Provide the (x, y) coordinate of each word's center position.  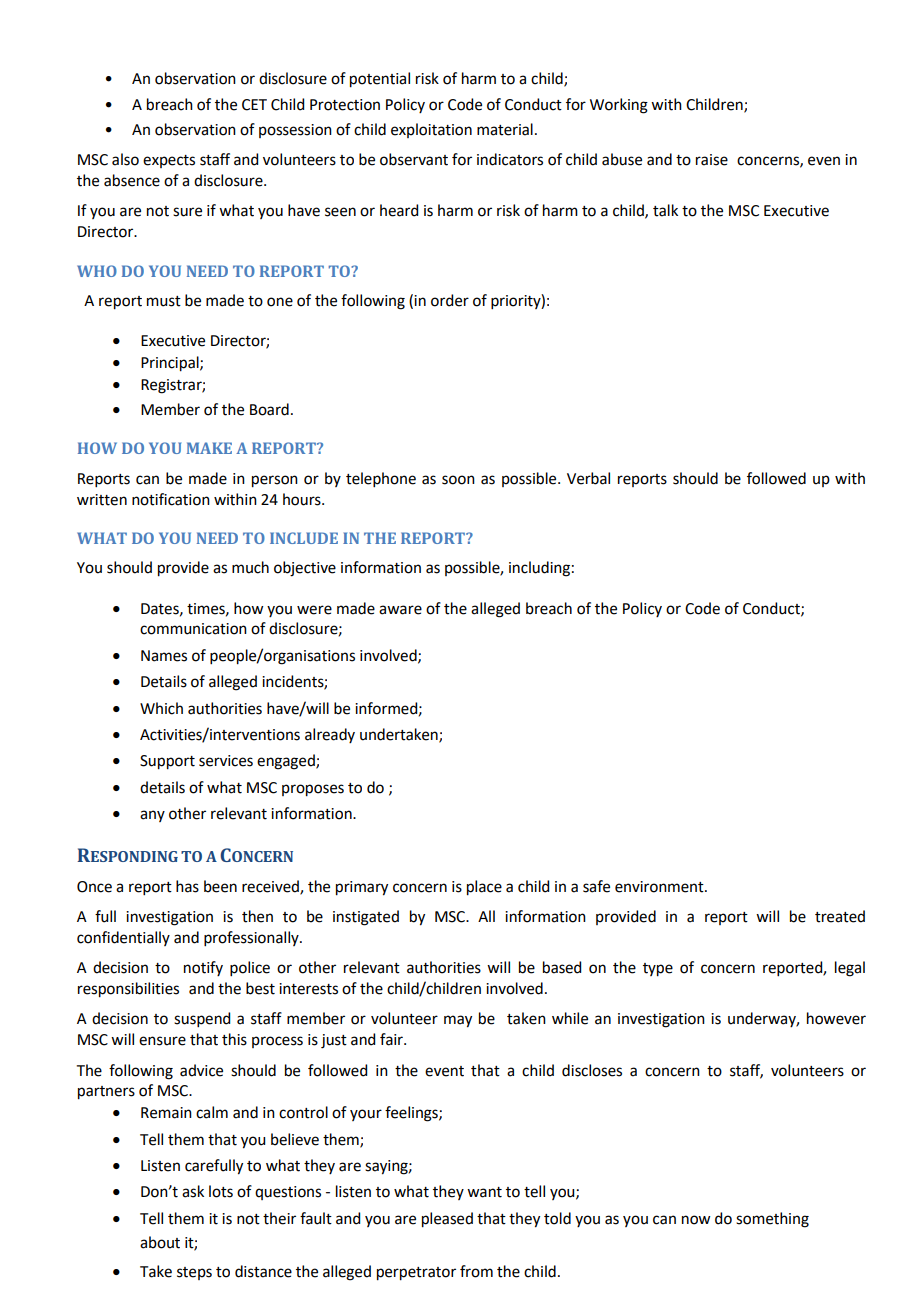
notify (203, 968)
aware (400, 610)
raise (712, 160)
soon (458, 480)
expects (169, 161)
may (458, 1021)
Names (164, 656)
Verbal (588, 478)
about (160, 1242)
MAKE (209, 448)
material (505, 129)
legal (850, 969)
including (539, 569)
